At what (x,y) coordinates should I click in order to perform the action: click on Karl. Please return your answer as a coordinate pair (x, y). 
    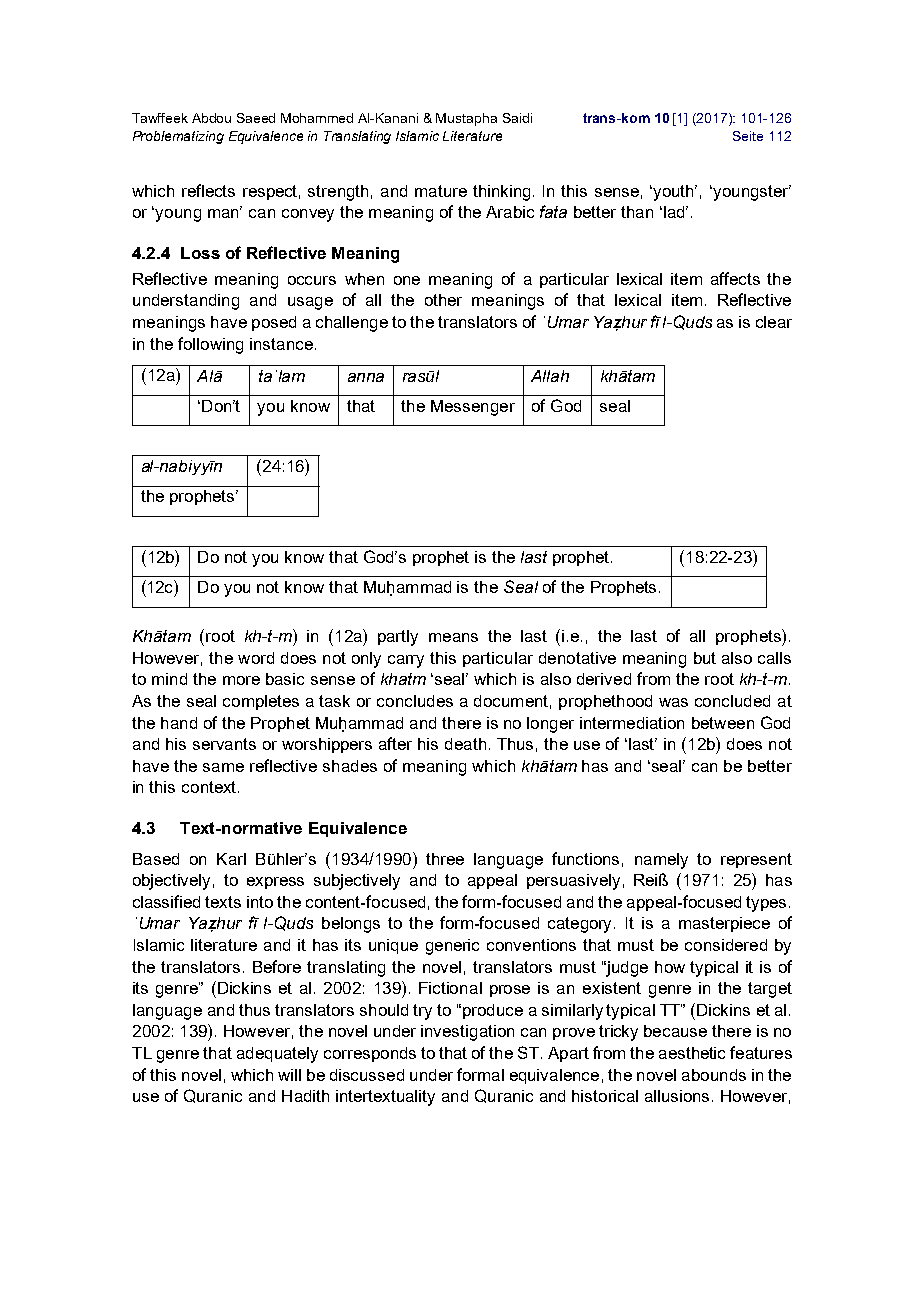
    Looking at the image, I should click on (231, 859).
